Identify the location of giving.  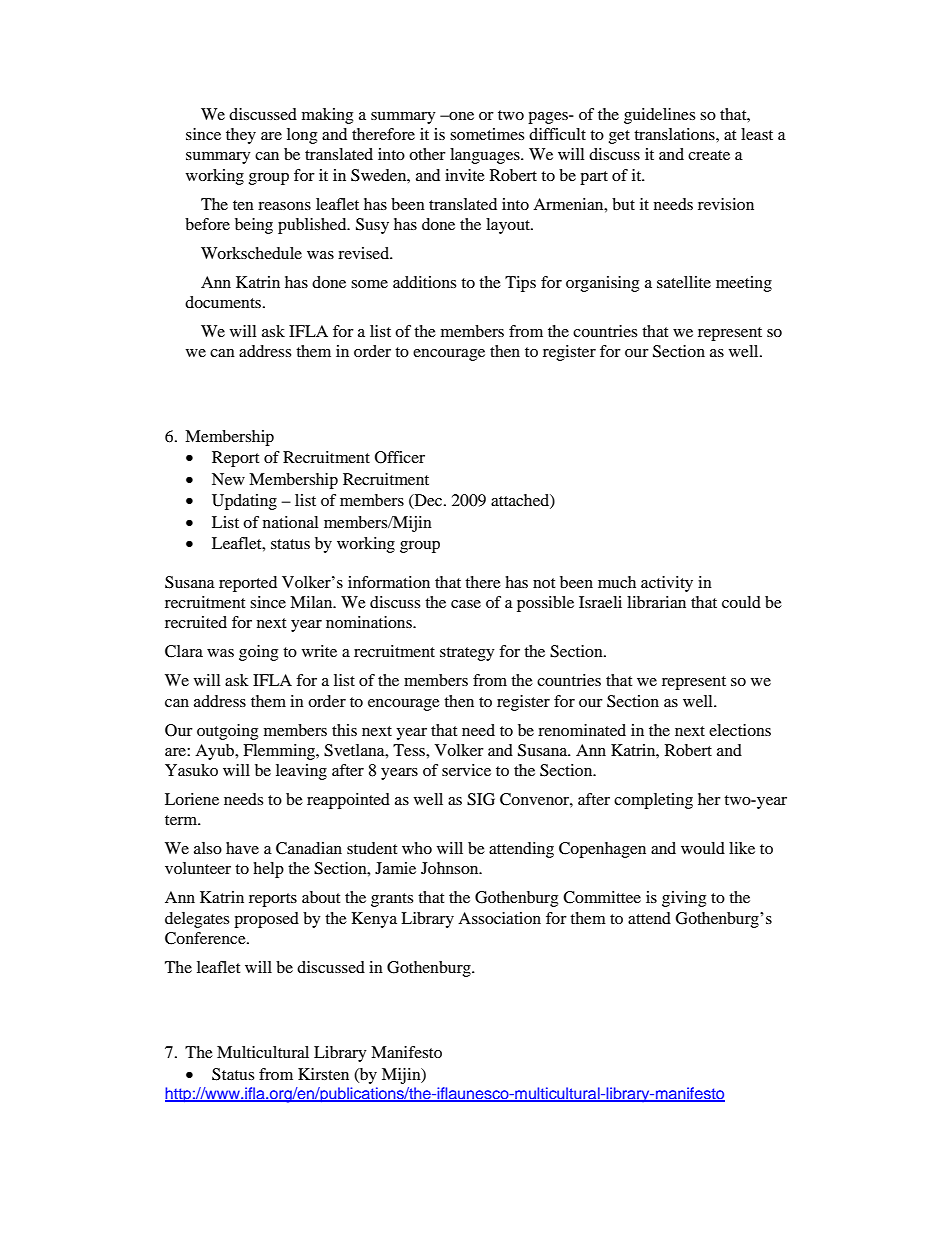
(684, 899).
